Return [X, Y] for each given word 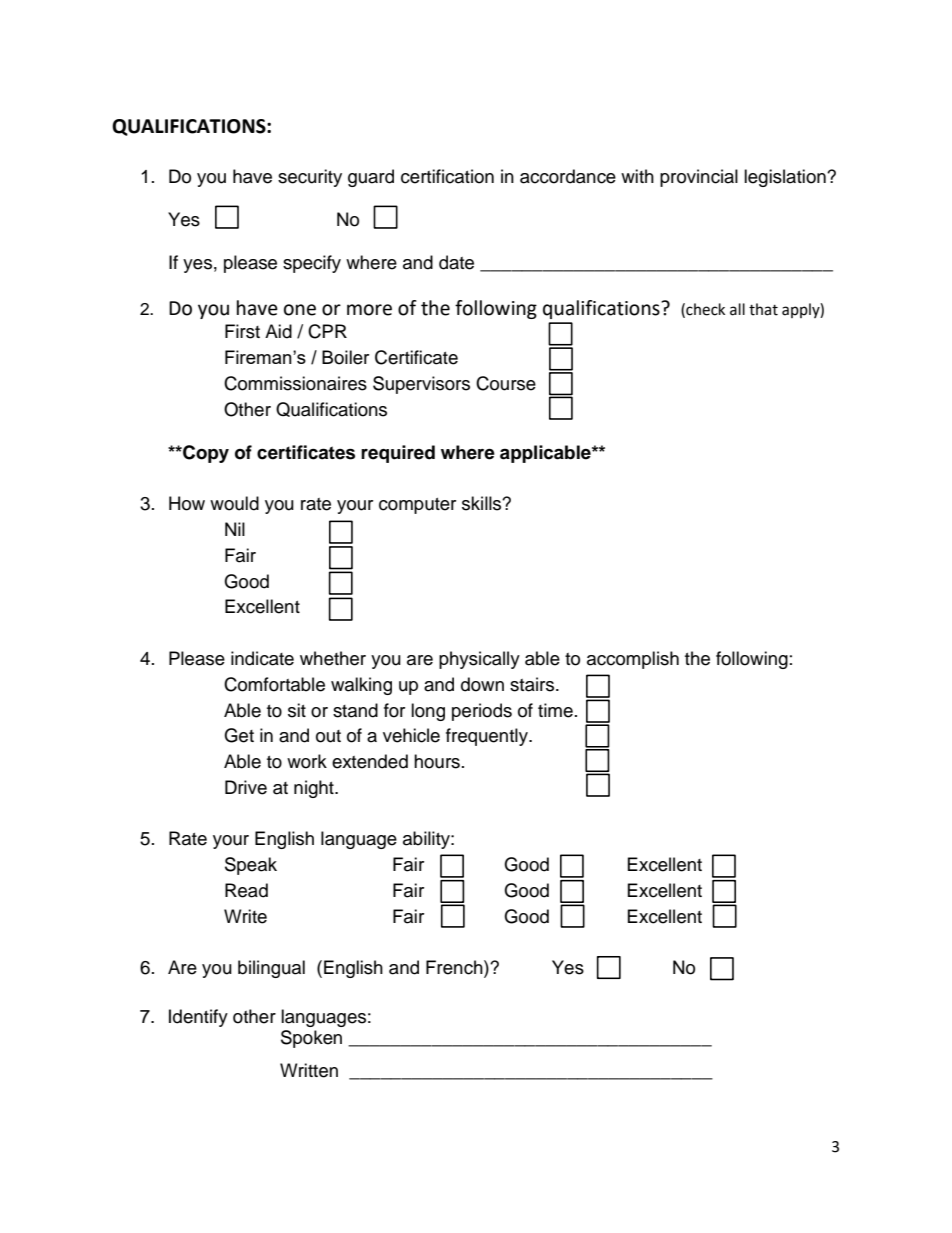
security [310, 178]
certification [447, 176]
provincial [699, 178]
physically [479, 660]
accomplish [633, 660]
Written [309, 1070]
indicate [262, 658]
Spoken [311, 1039]
